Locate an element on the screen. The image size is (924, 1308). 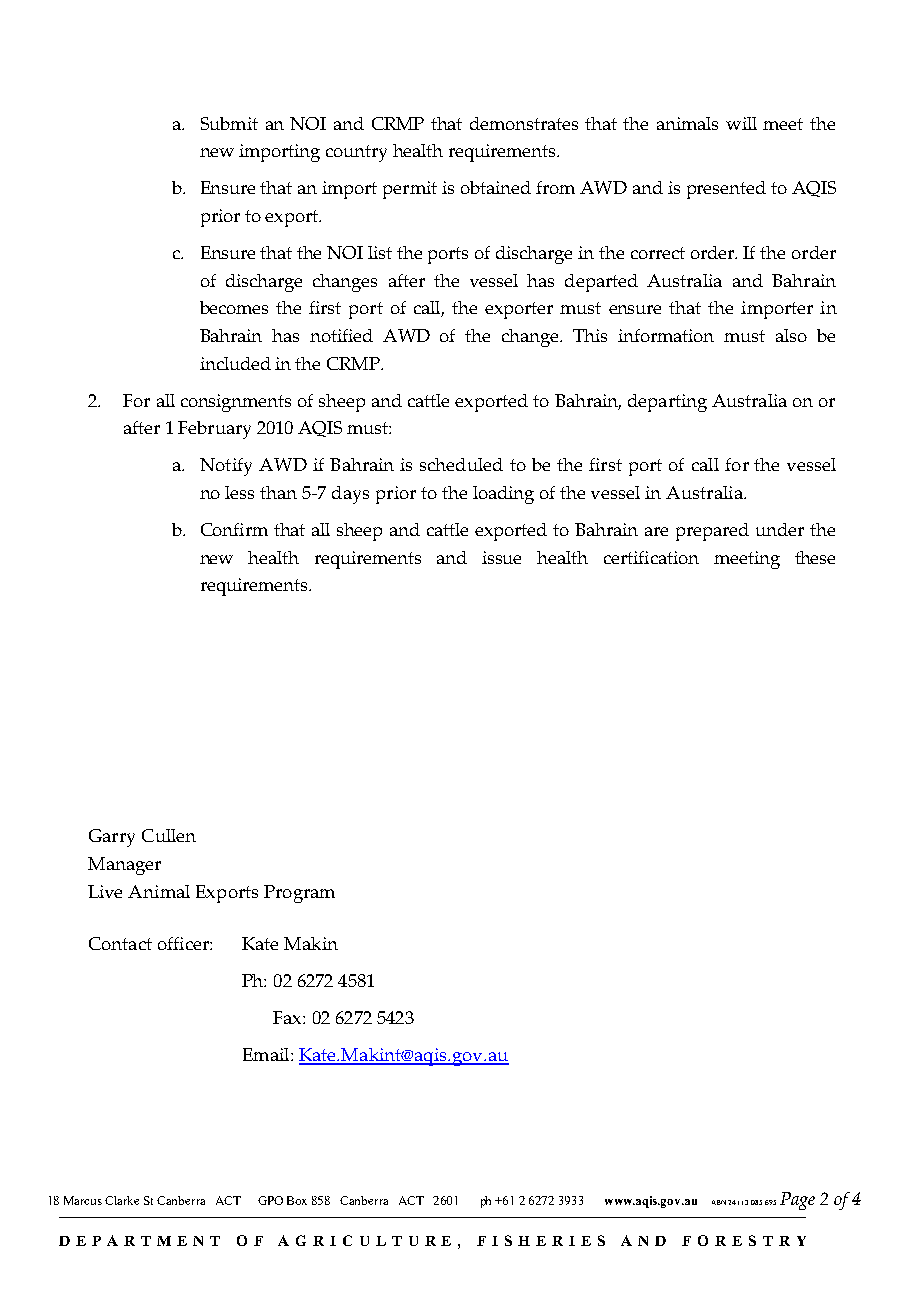
Box is located at coordinates (297, 1200).
